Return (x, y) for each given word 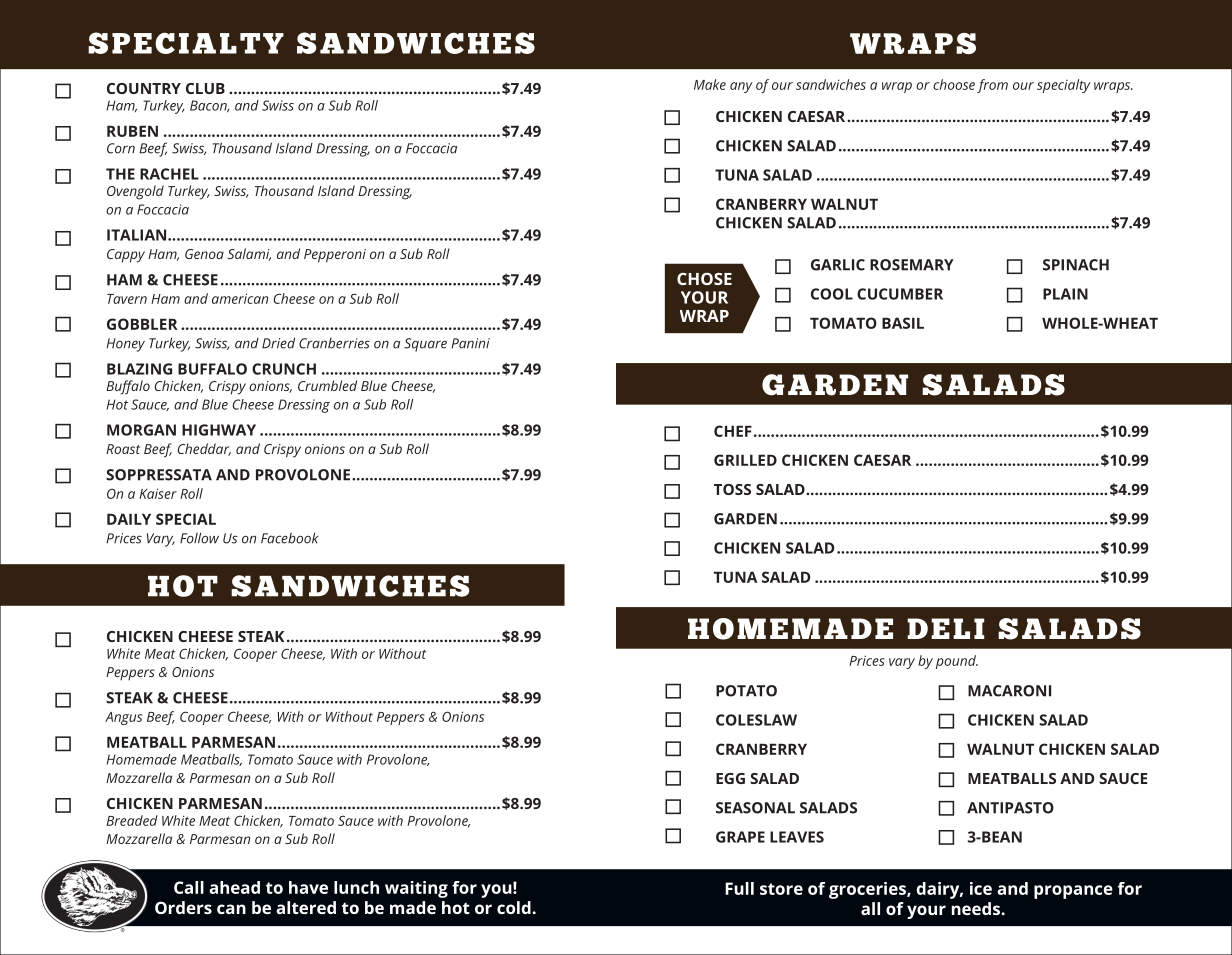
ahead (234, 887)
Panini (470, 343)
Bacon (209, 106)
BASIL (903, 323)
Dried (278, 343)
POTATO (746, 691)
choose (954, 84)
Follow (199, 538)
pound (957, 662)
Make (710, 84)
